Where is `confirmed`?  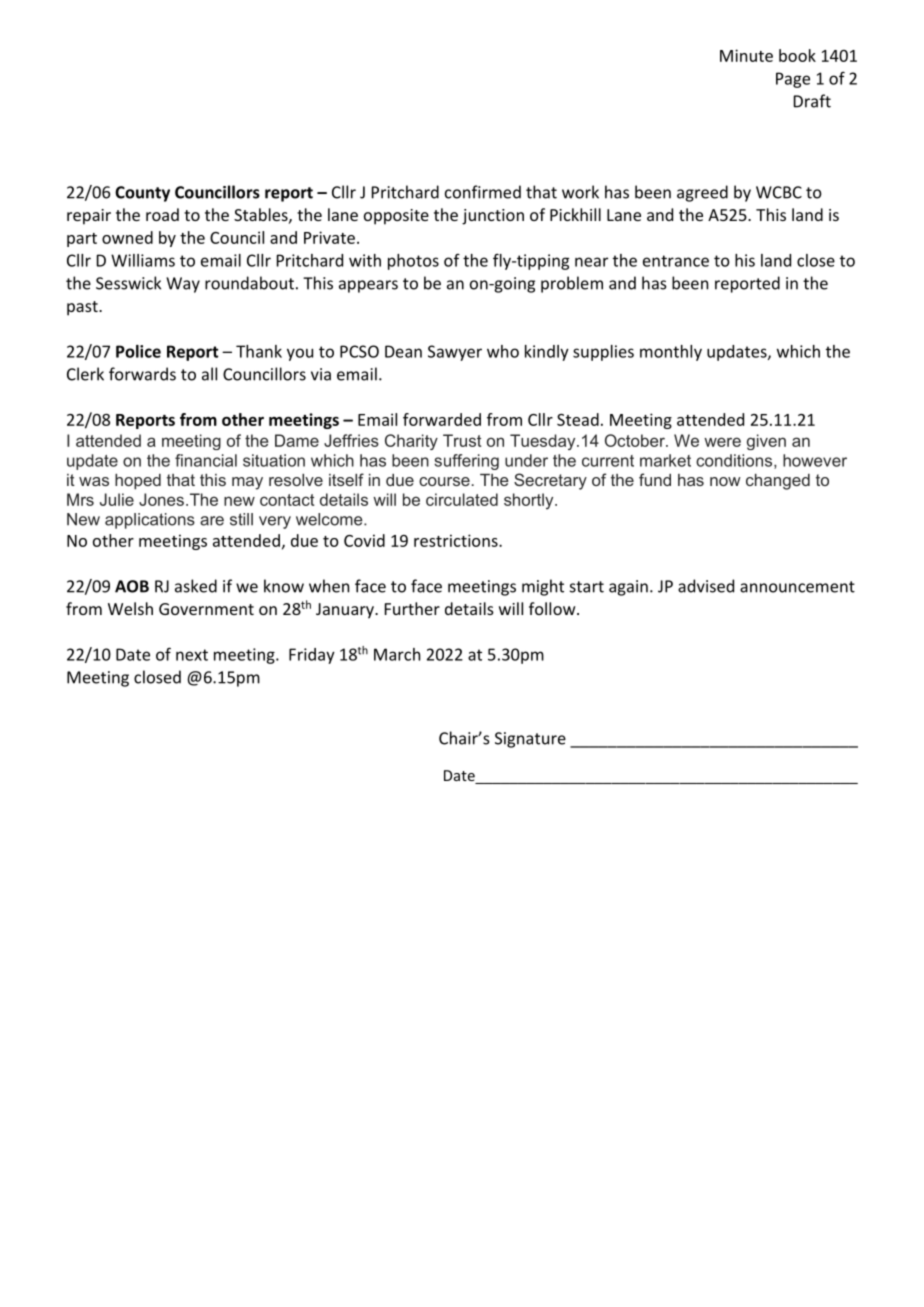 confirmed is located at coordinates (483, 192).
